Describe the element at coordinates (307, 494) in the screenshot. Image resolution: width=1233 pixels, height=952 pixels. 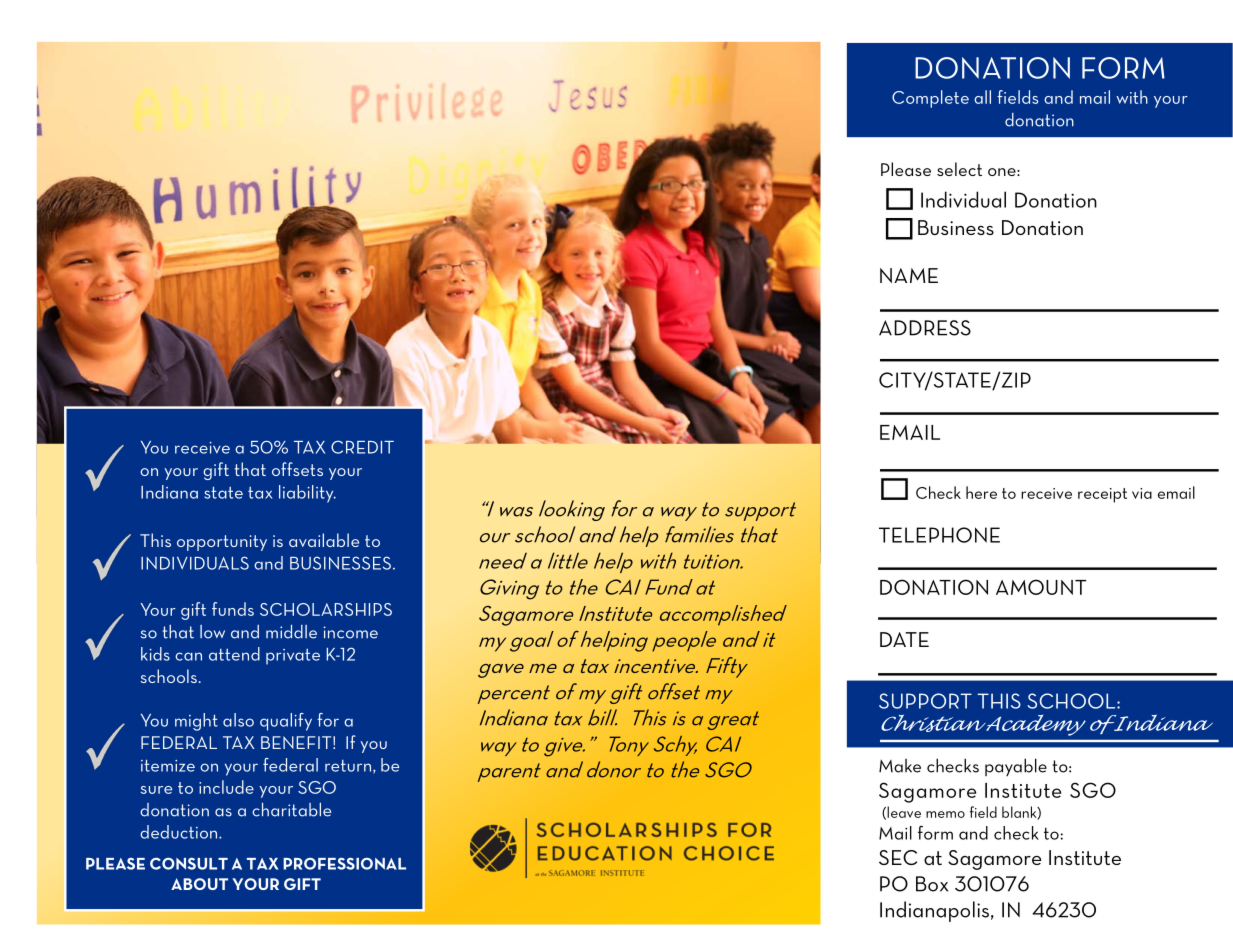
I see `liability` at that location.
